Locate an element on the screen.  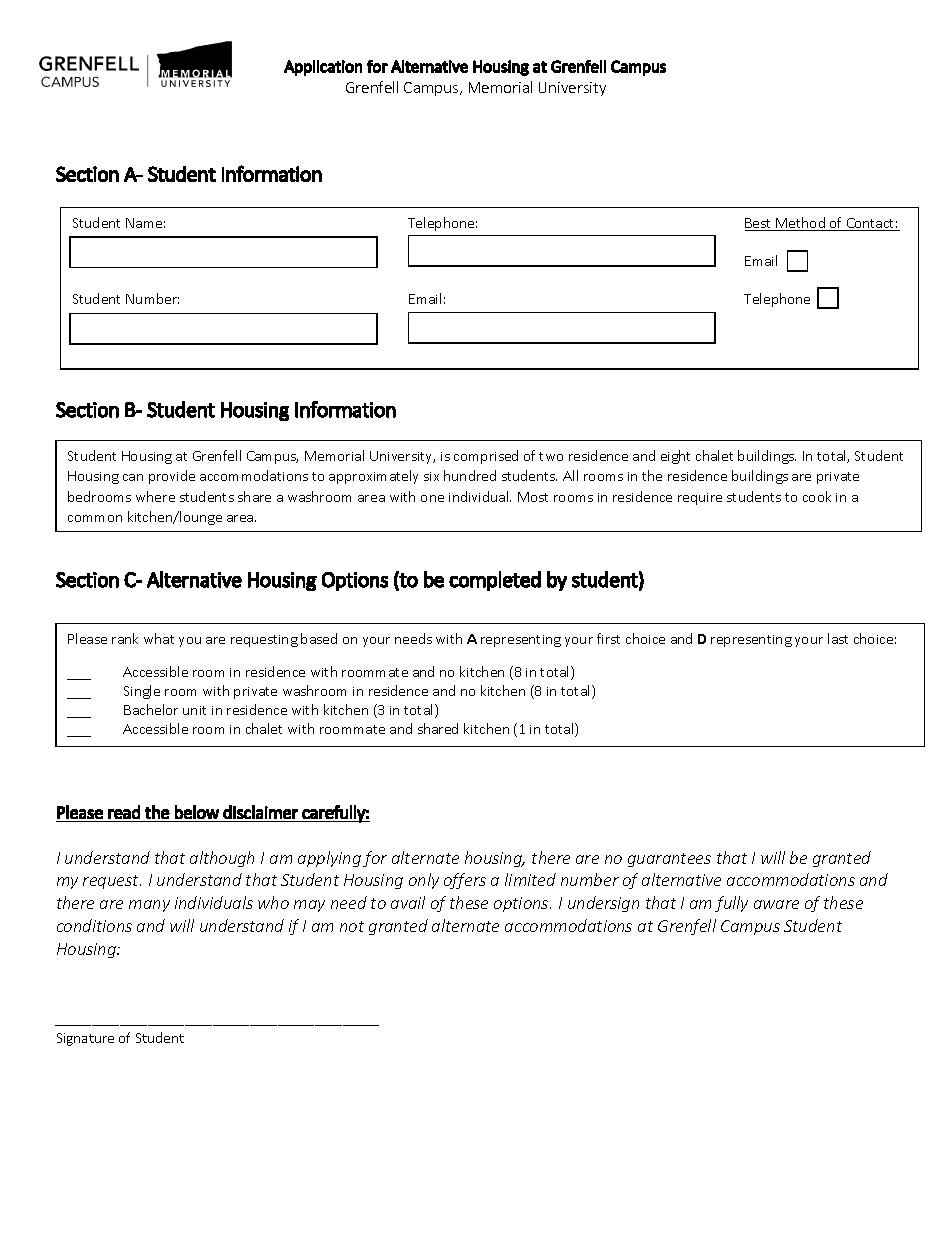
offers is located at coordinates (465, 881).
